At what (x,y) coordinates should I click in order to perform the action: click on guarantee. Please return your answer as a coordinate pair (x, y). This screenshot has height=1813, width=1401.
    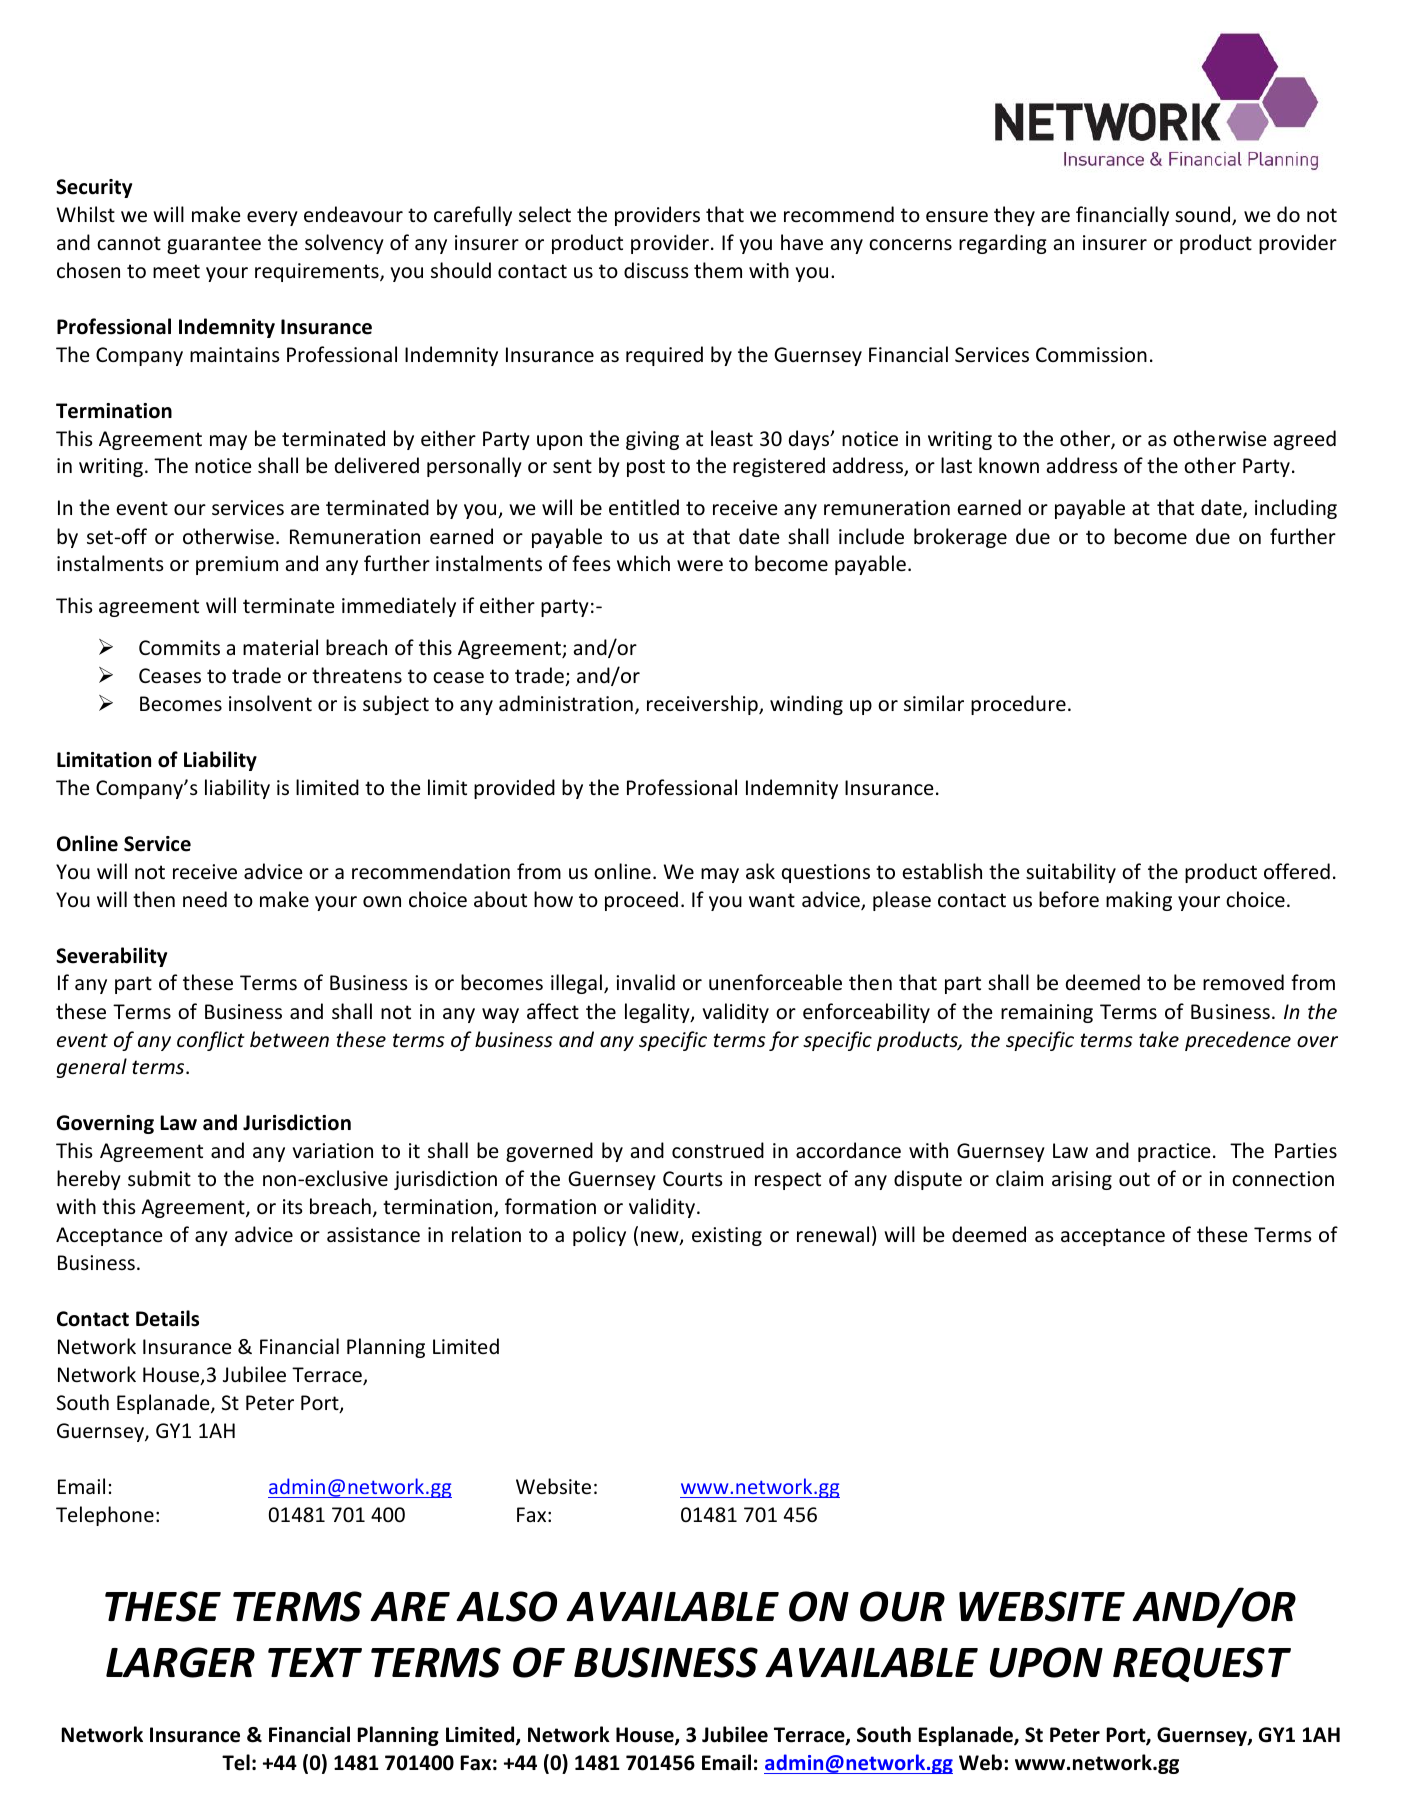
    Looking at the image, I should click on (214, 245).
